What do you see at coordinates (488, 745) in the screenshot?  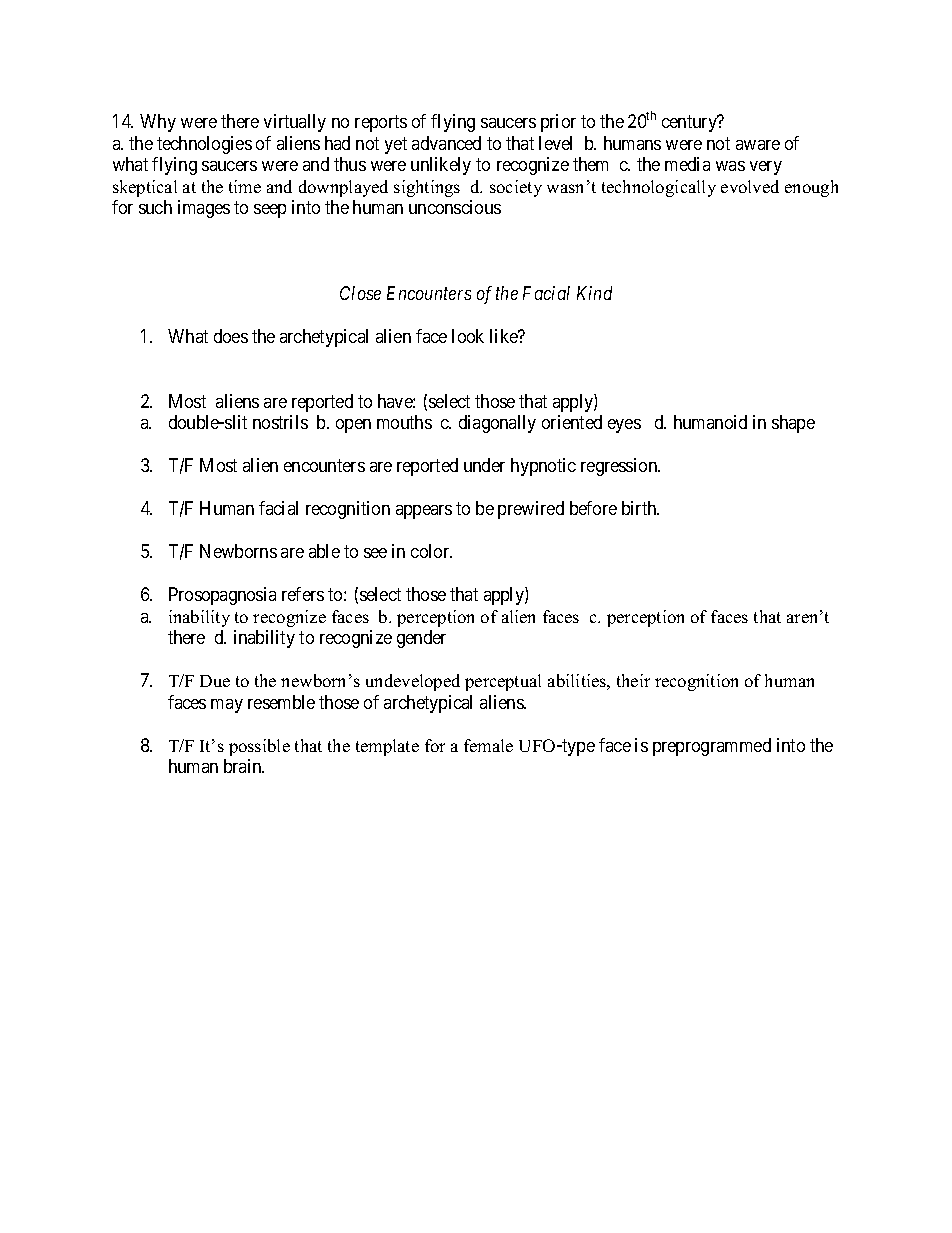 I see `female` at bounding box center [488, 745].
